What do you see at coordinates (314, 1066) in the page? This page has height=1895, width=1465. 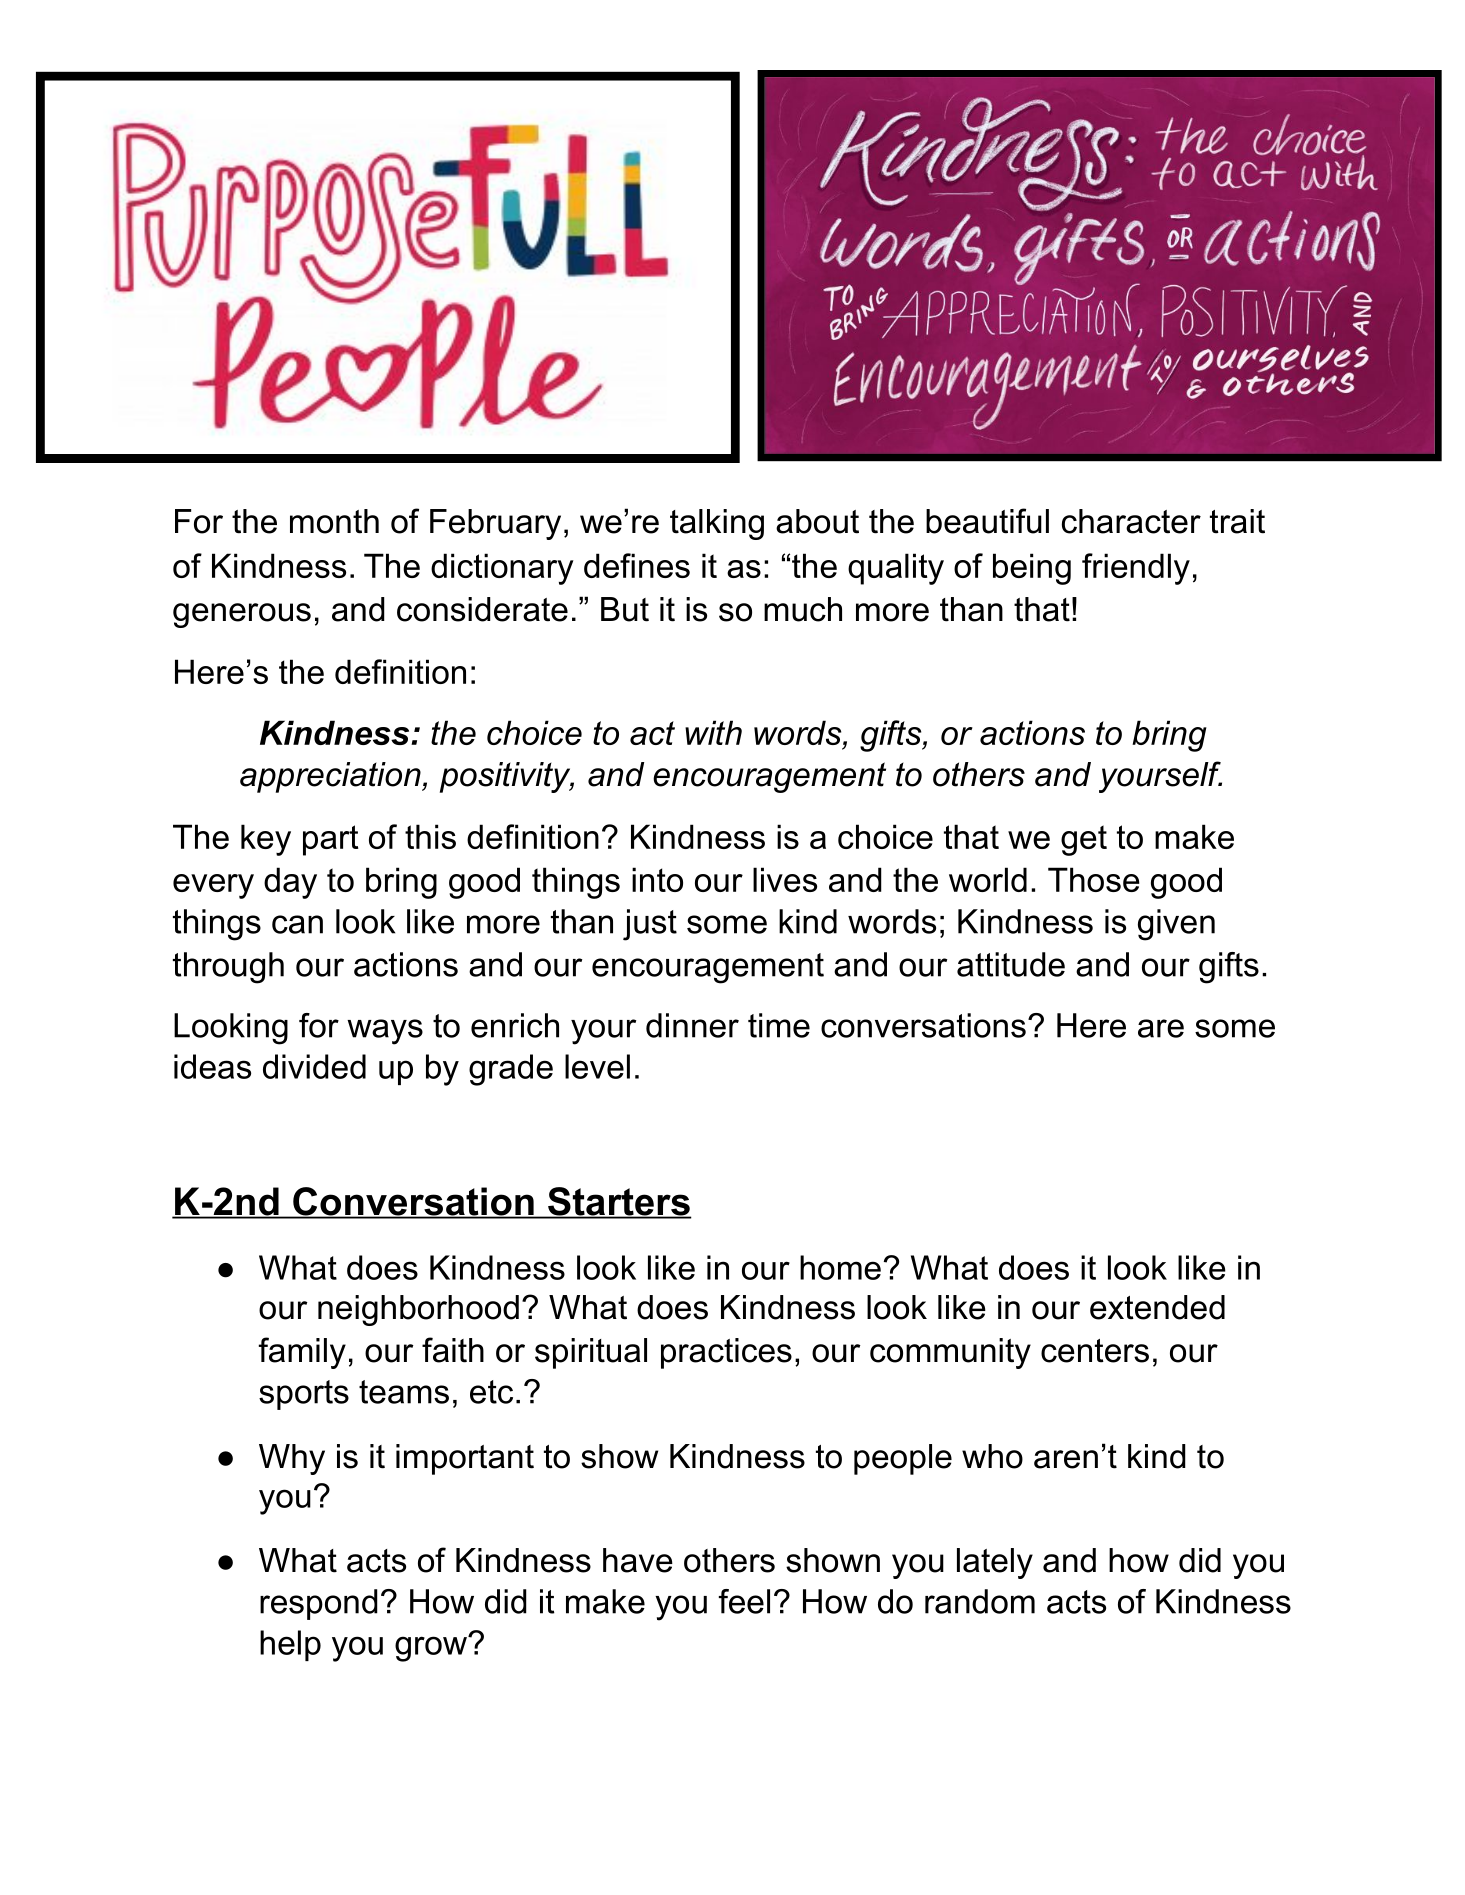 I see `divided` at bounding box center [314, 1066].
